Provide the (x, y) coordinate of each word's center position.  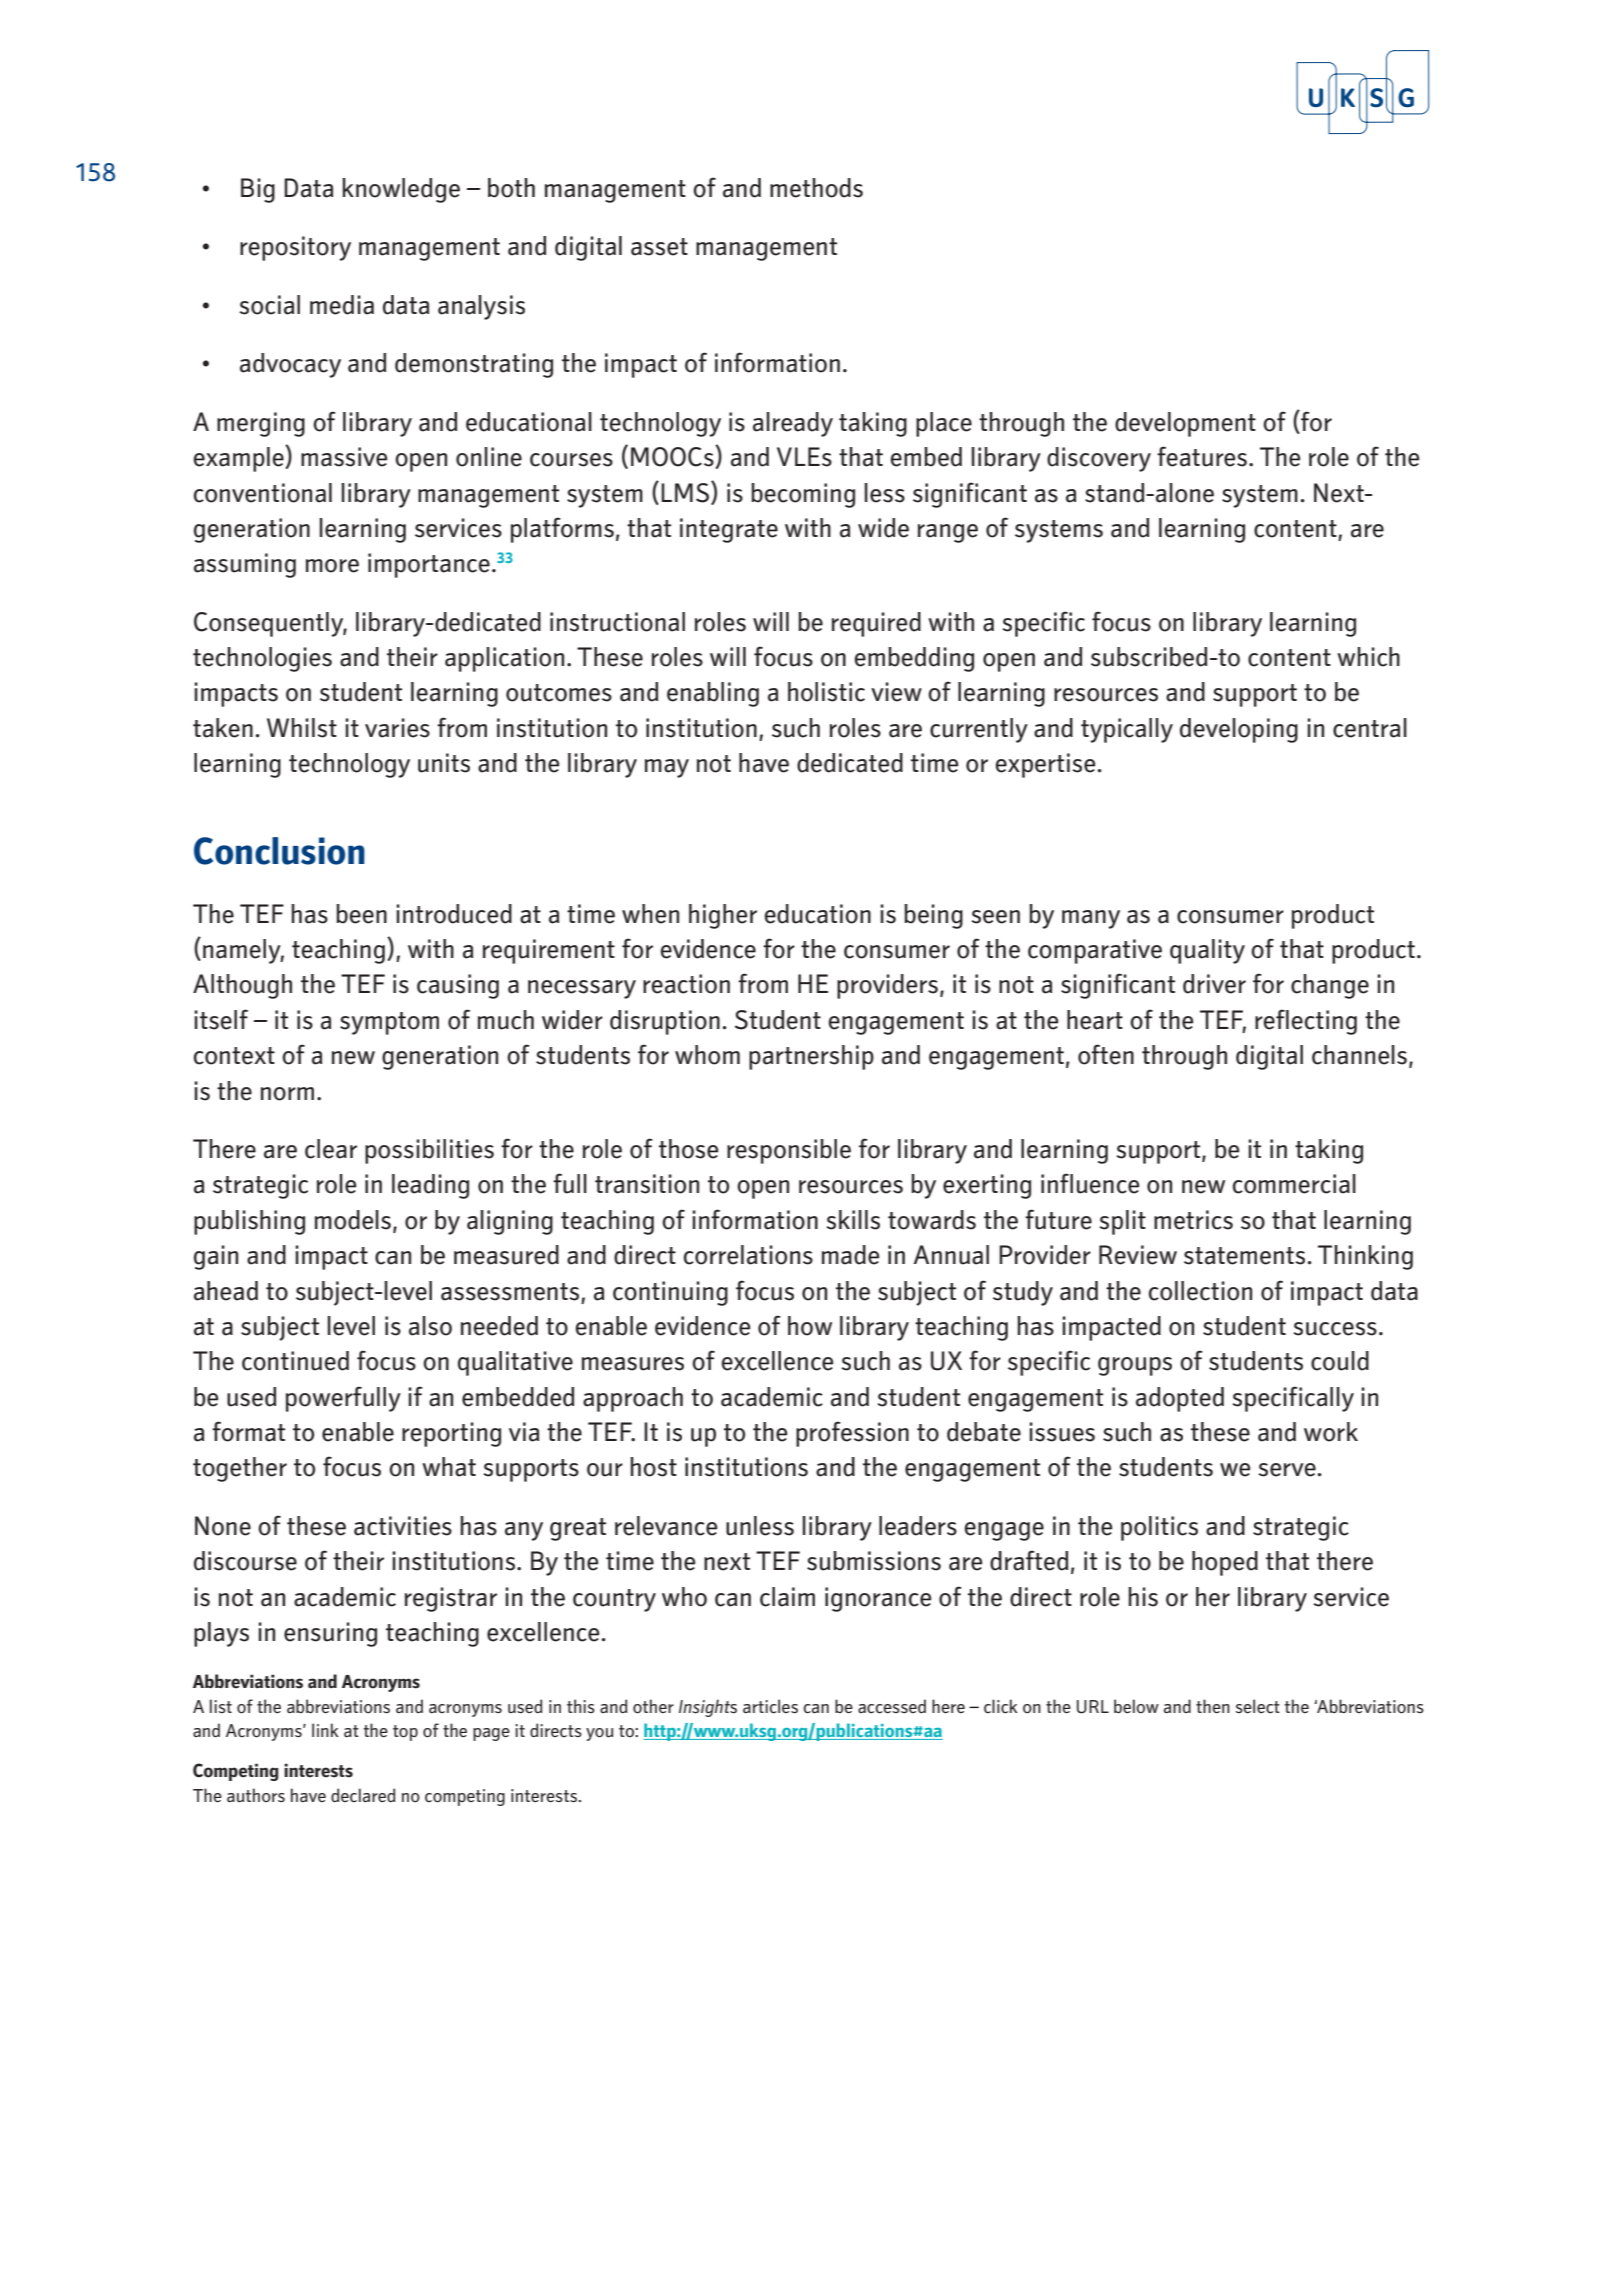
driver (1214, 984)
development (1185, 424)
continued (295, 1361)
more (332, 566)
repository (295, 248)
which (1368, 657)
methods (816, 188)
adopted (1180, 1399)
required (876, 624)
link (325, 1730)
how (810, 1326)
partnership (811, 1057)
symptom (389, 1023)
